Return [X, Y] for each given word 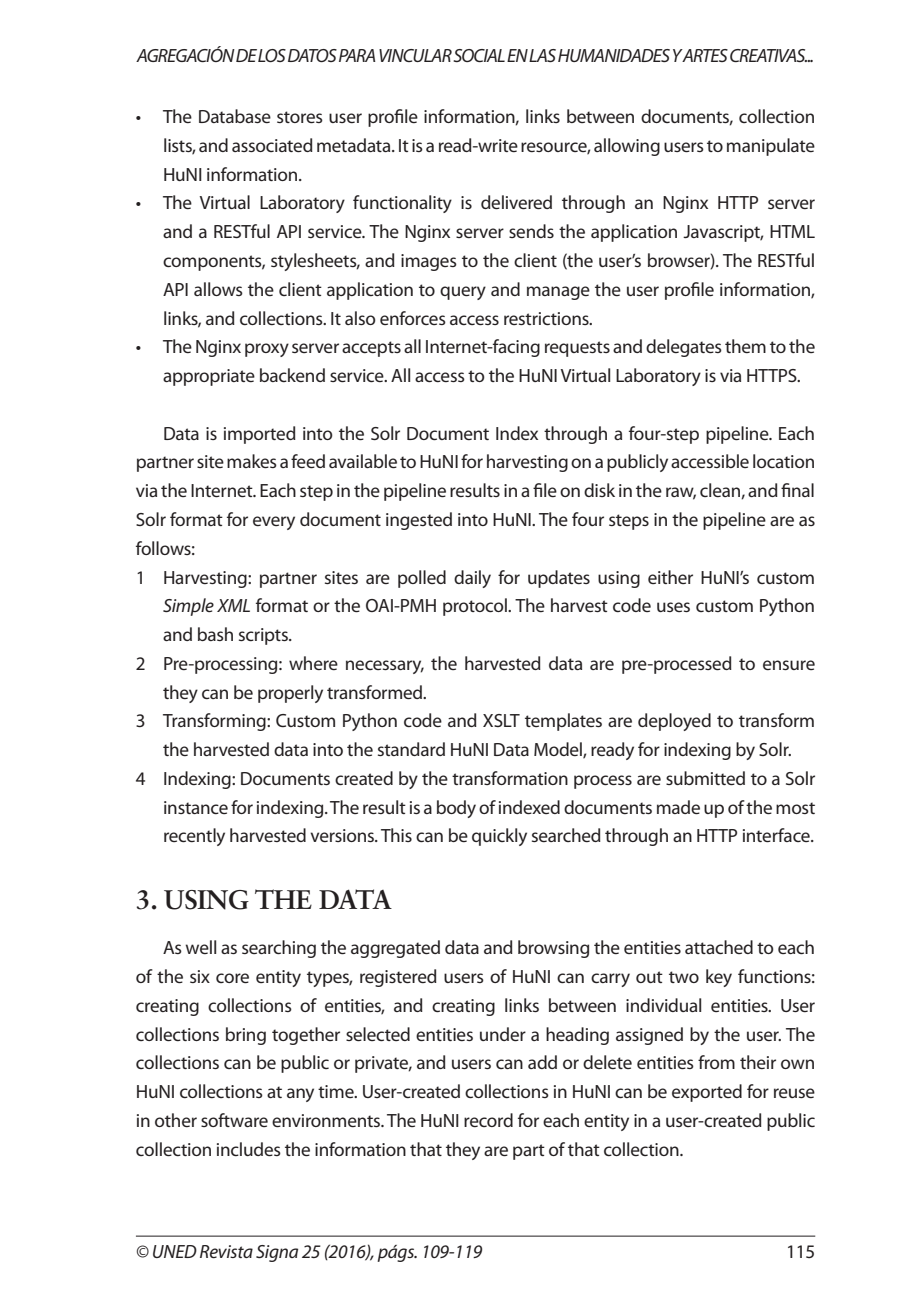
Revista [226, 1251]
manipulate [771, 147]
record [488, 1120]
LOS [272, 55]
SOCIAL [479, 55]
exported [707, 1093]
